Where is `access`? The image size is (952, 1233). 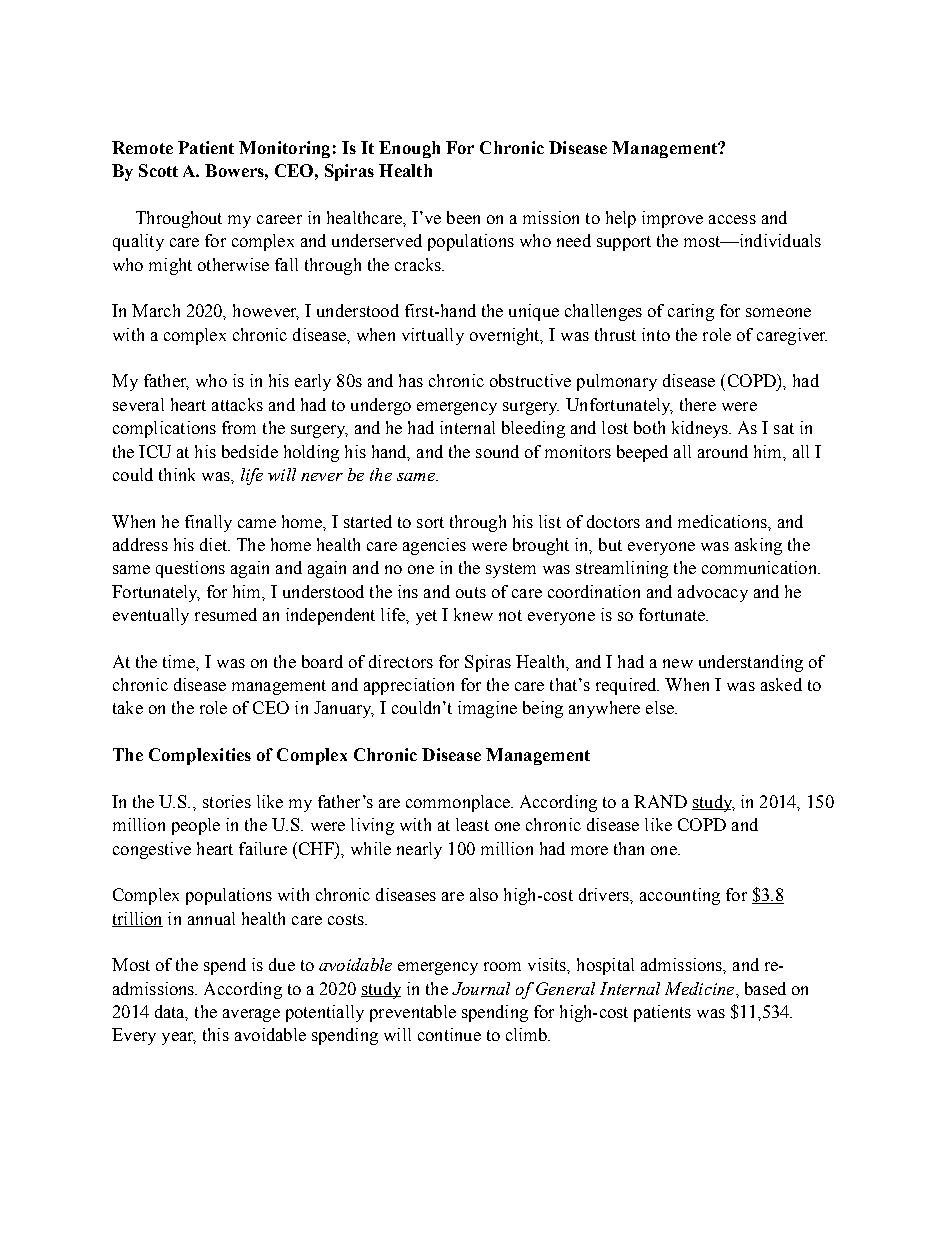 access is located at coordinates (732, 219).
